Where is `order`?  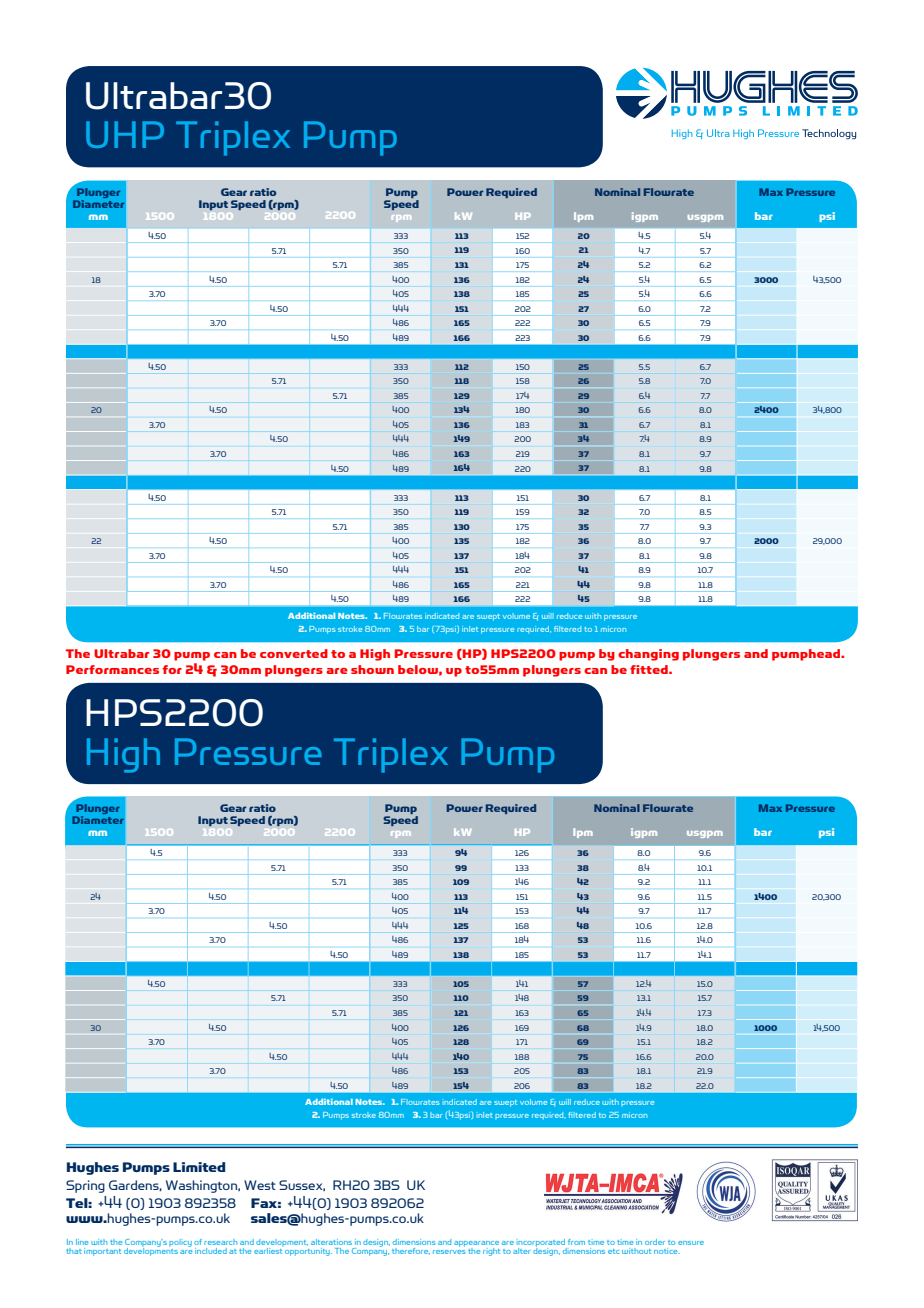
order is located at coordinates (655, 1242).
